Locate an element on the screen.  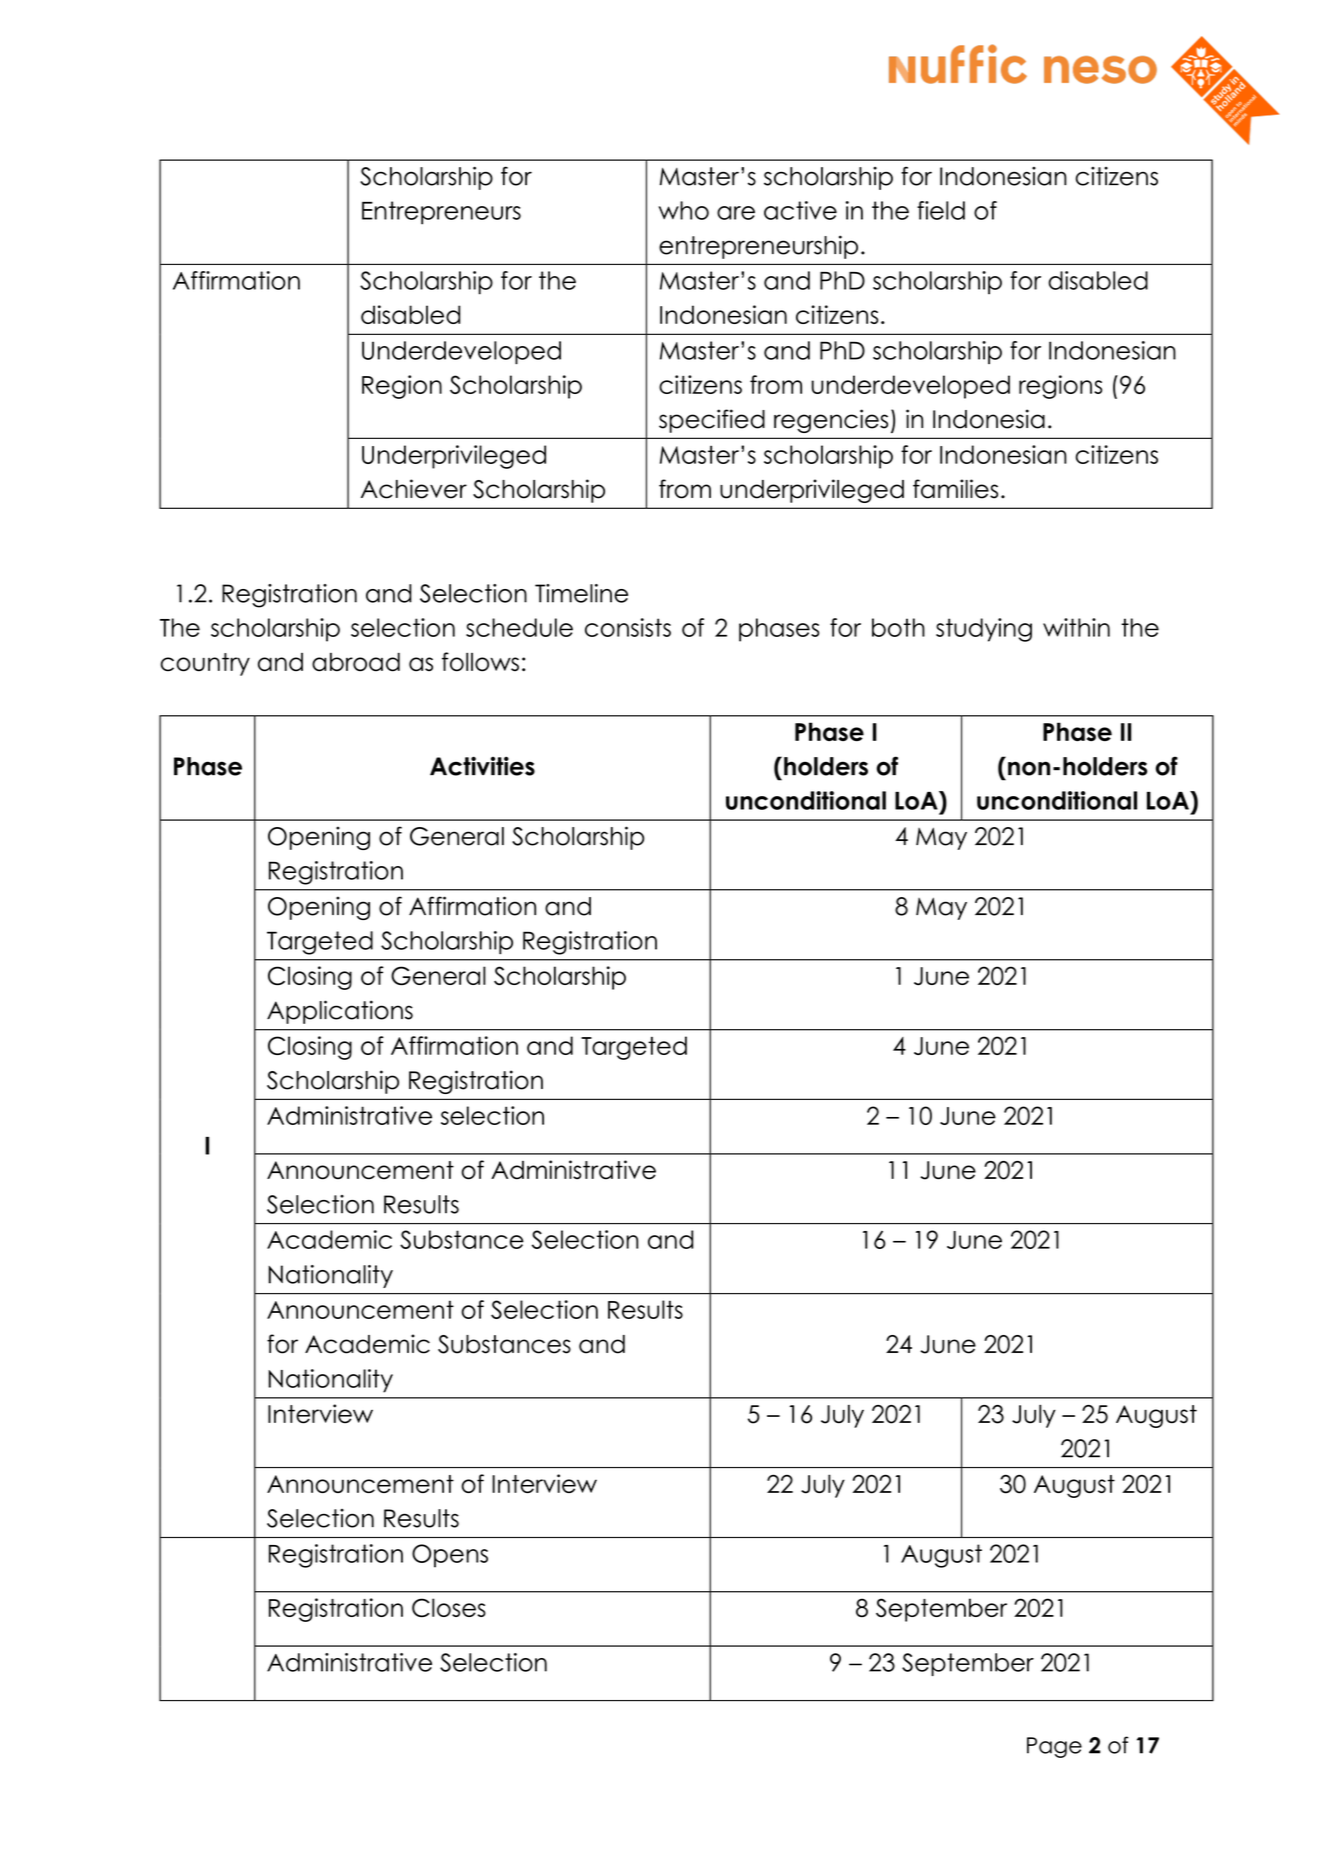
Applications is located at coordinates (340, 1012).
